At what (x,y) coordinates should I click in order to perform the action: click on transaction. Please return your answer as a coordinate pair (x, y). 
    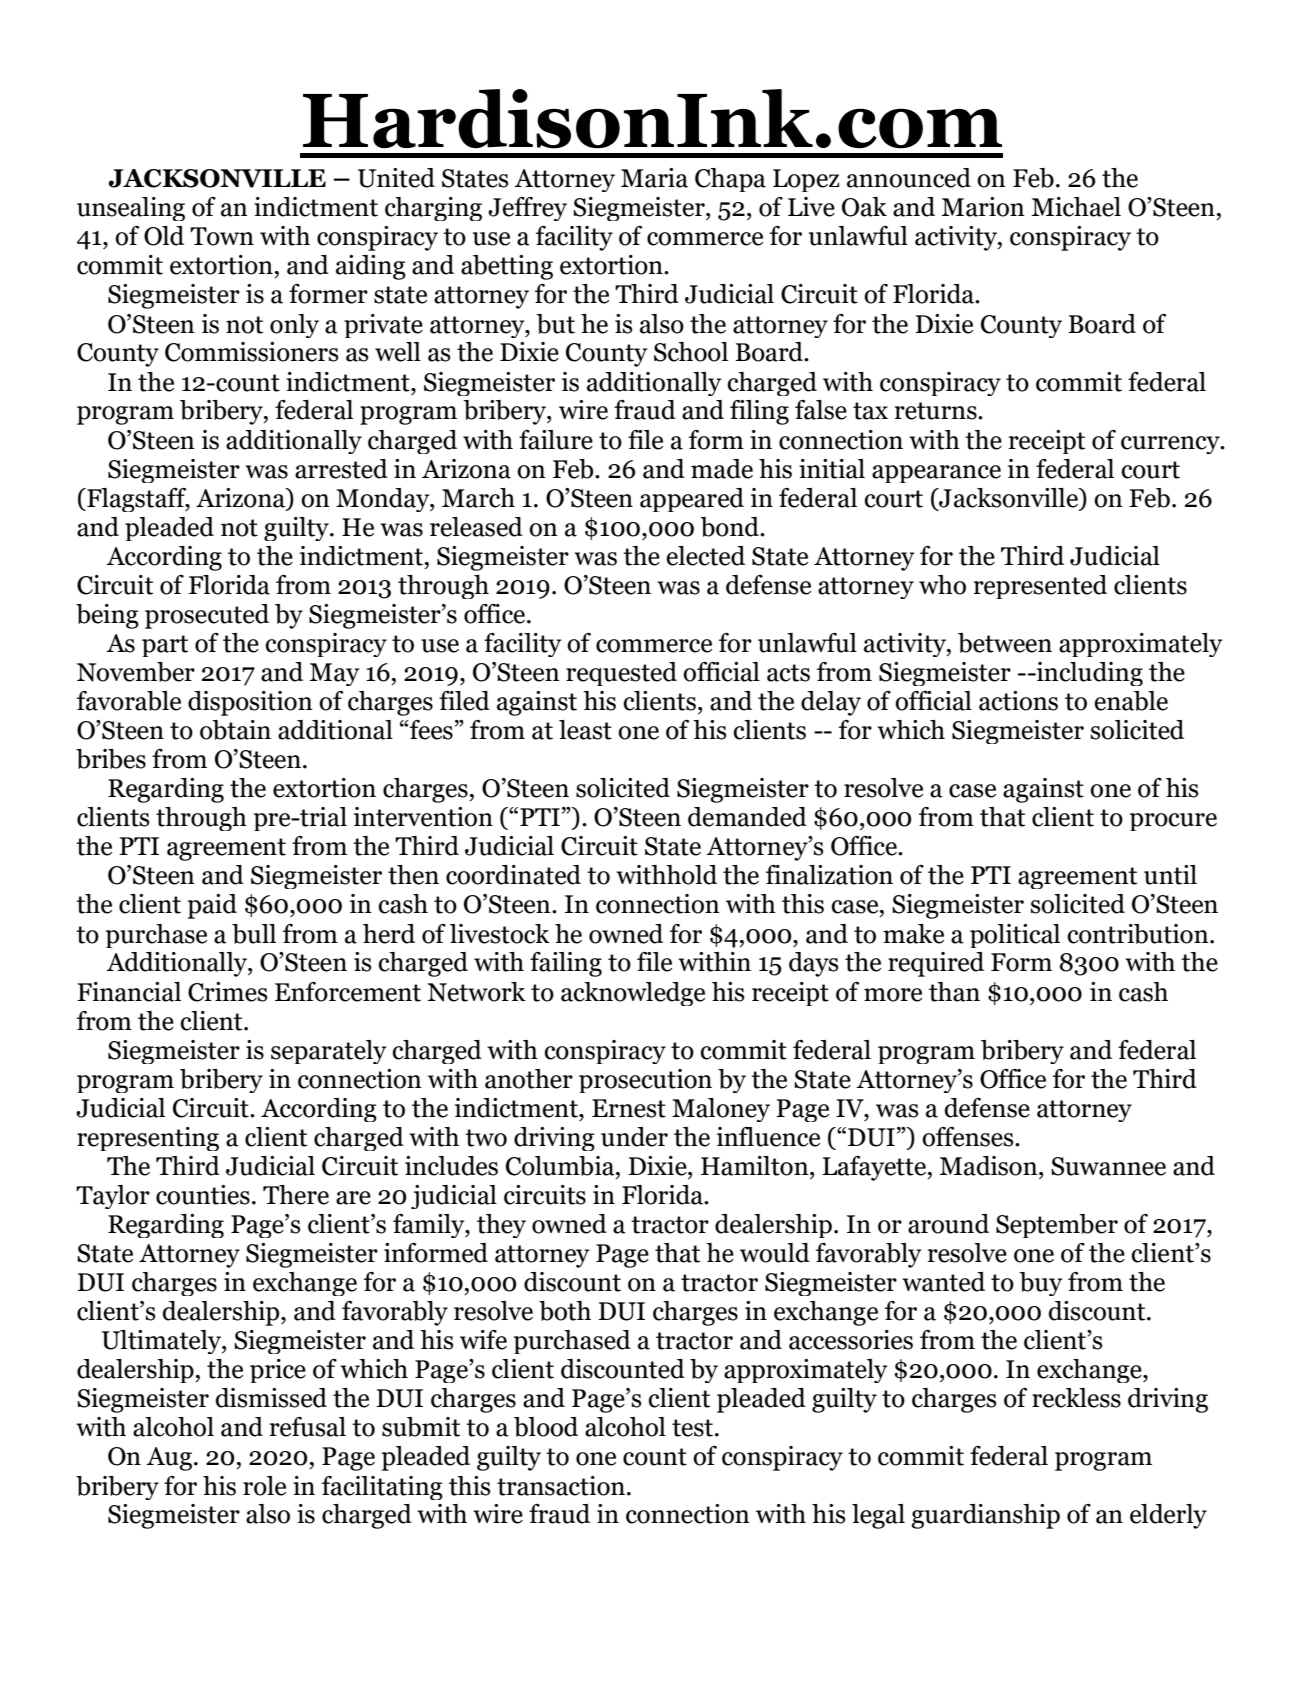
    Looking at the image, I should click on (561, 1486).
